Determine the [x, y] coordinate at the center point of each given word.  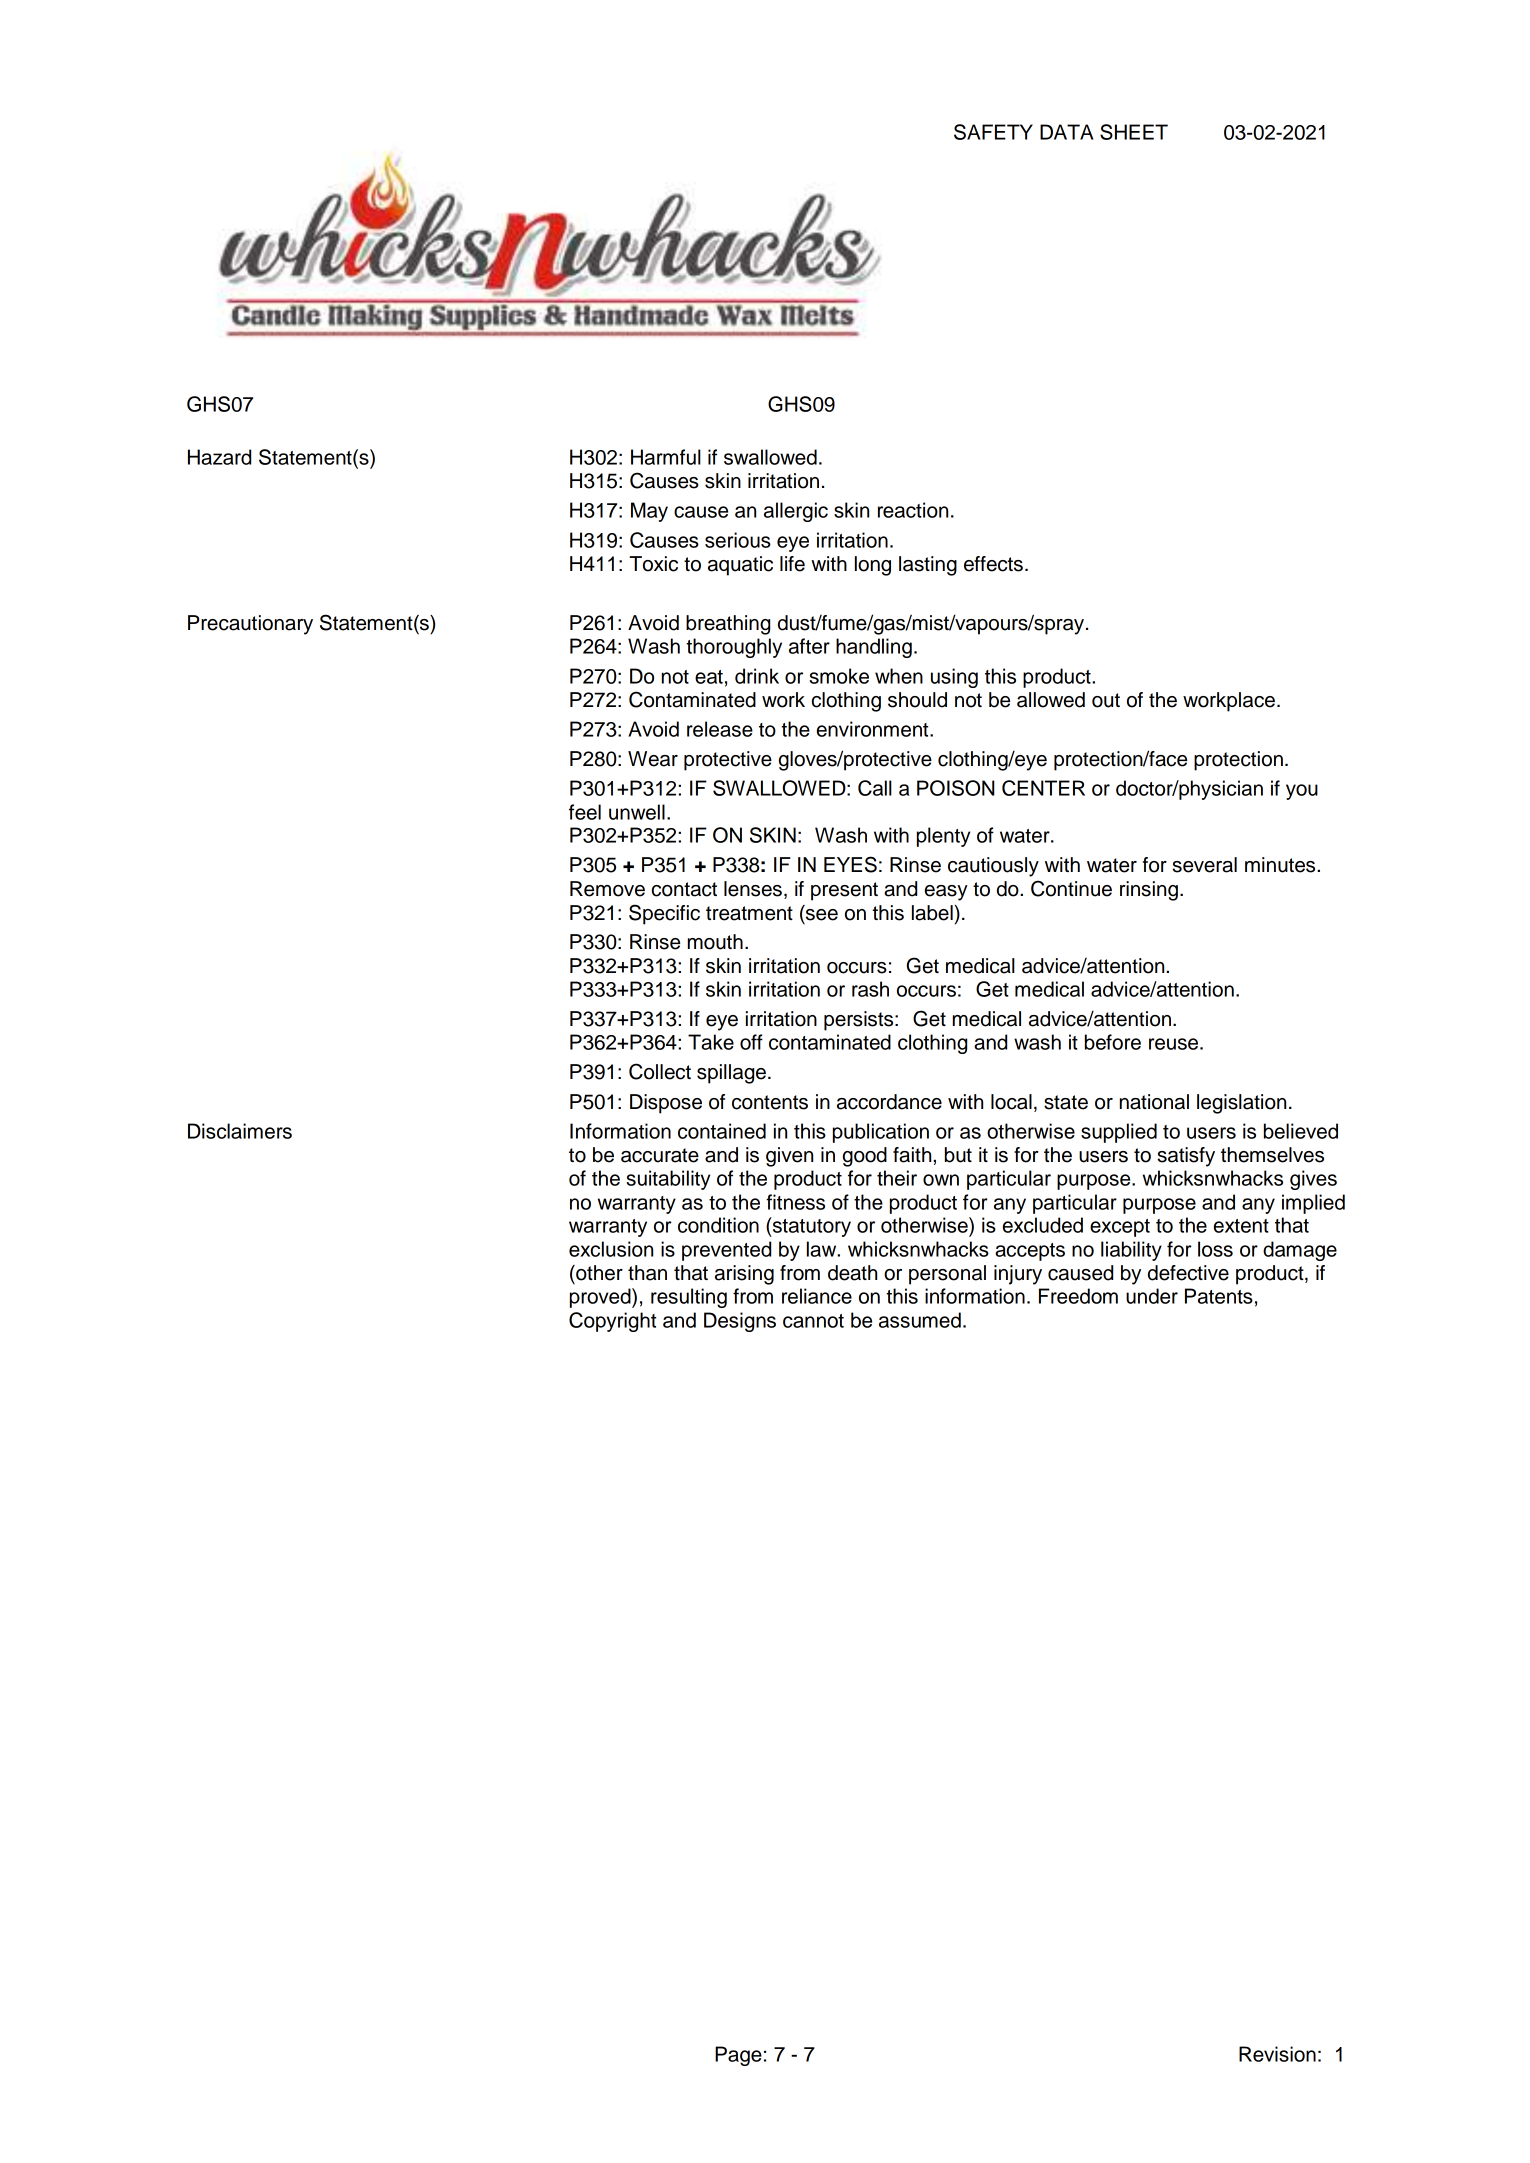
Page [738, 2056]
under [1152, 1296]
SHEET [1134, 132]
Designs [740, 1322]
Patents [1219, 1296]
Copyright [612, 1322]
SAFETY [993, 132]
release [720, 729]
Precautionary [250, 625]
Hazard [219, 457]
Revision [1277, 2054]
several [1204, 865]
